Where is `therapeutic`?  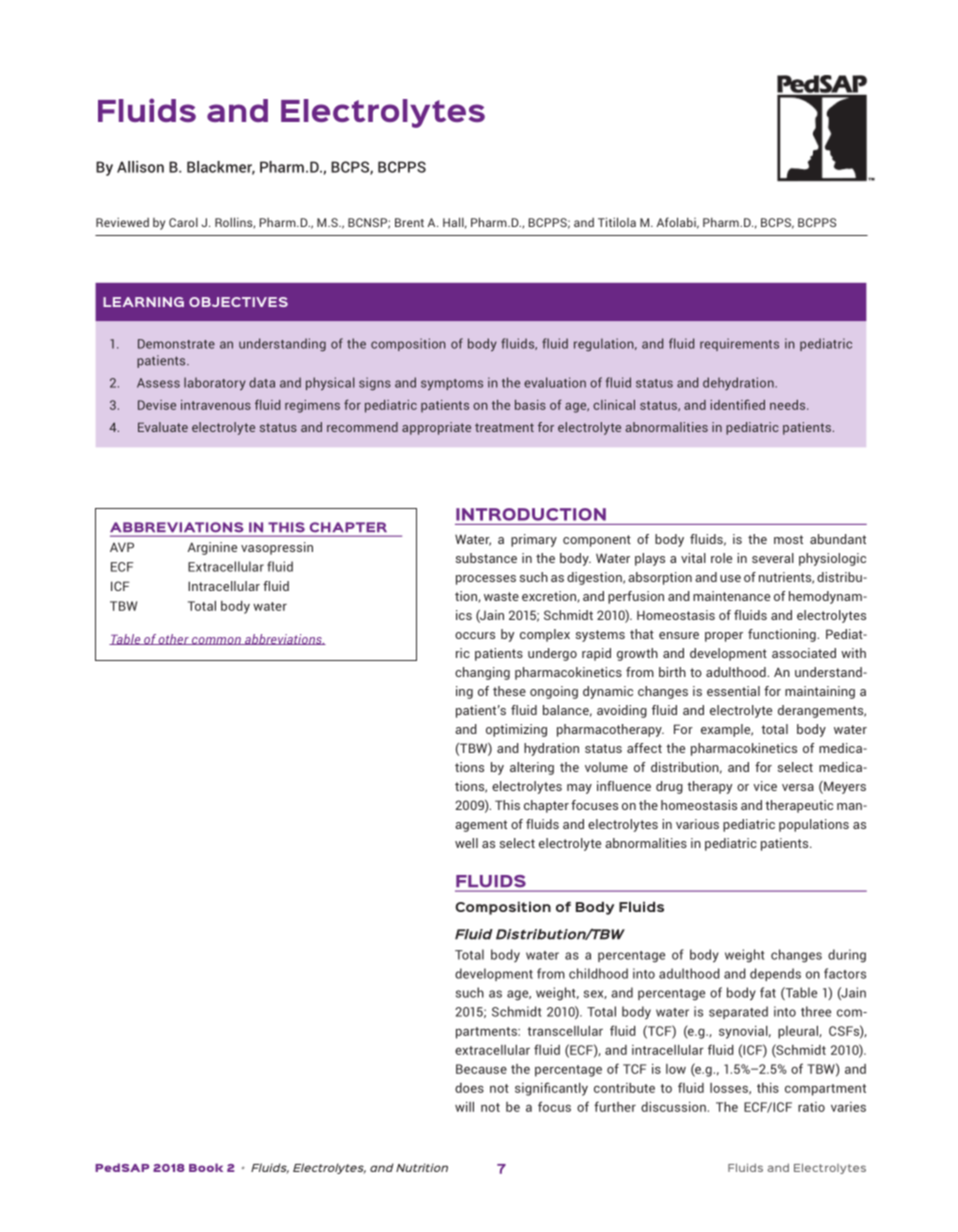 therapeutic is located at coordinates (799, 806).
